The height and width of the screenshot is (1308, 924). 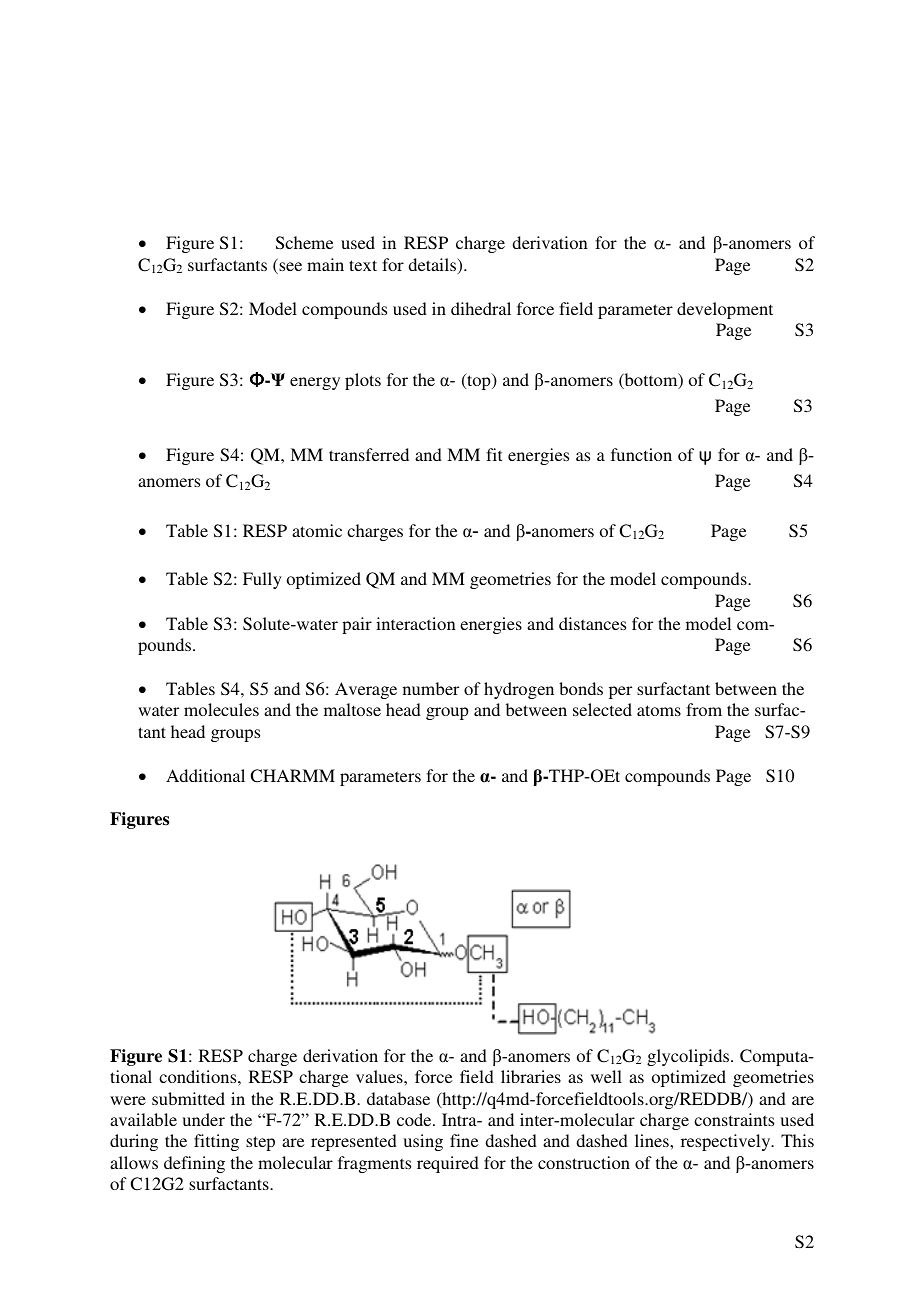 What do you see at coordinates (188, 1098) in the screenshot?
I see `submitted` at bounding box center [188, 1098].
